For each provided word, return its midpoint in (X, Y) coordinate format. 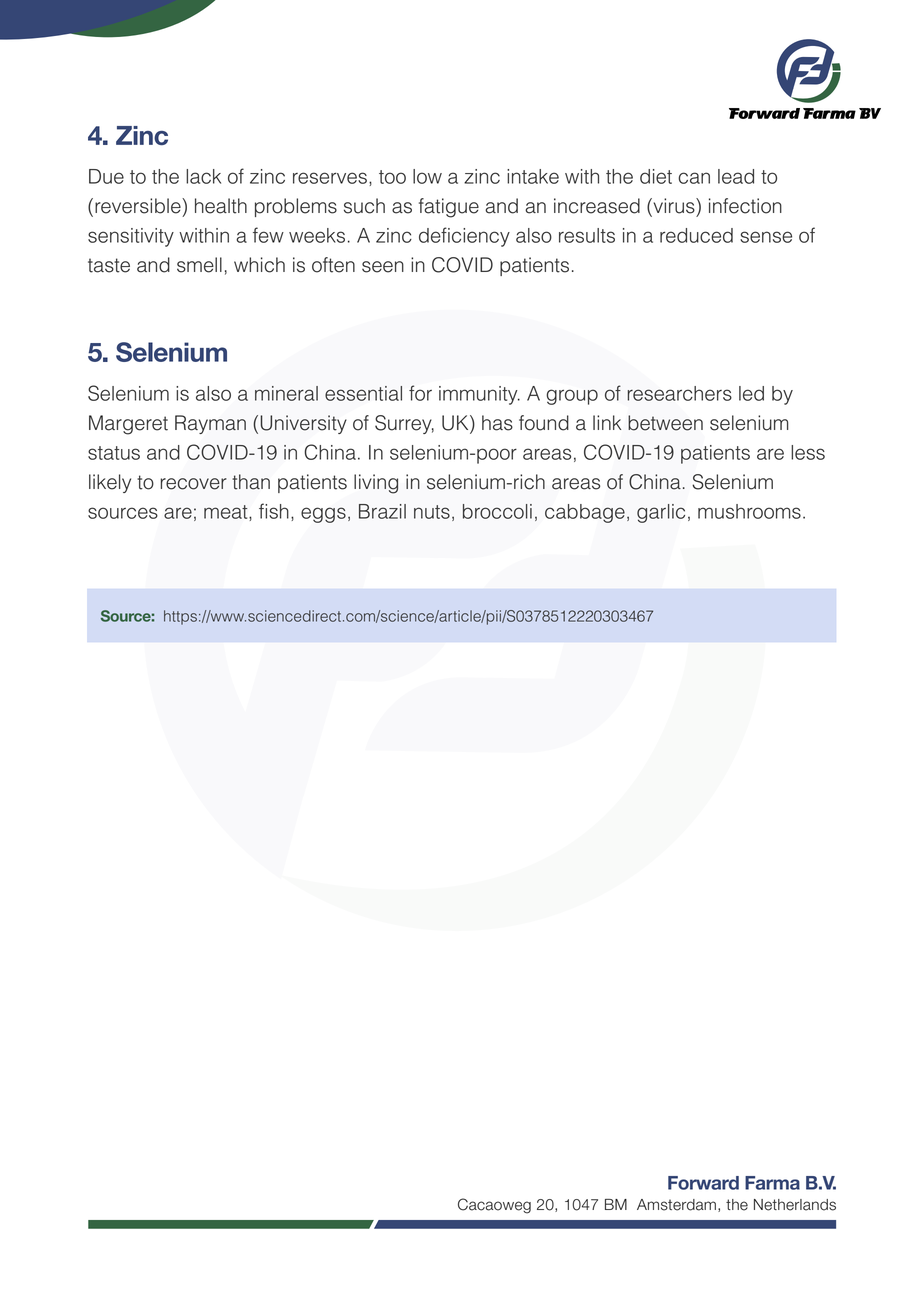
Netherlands (795, 1205)
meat (227, 512)
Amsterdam (676, 1205)
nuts (432, 512)
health (221, 206)
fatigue (449, 208)
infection (745, 206)
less (808, 452)
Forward (703, 1183)
